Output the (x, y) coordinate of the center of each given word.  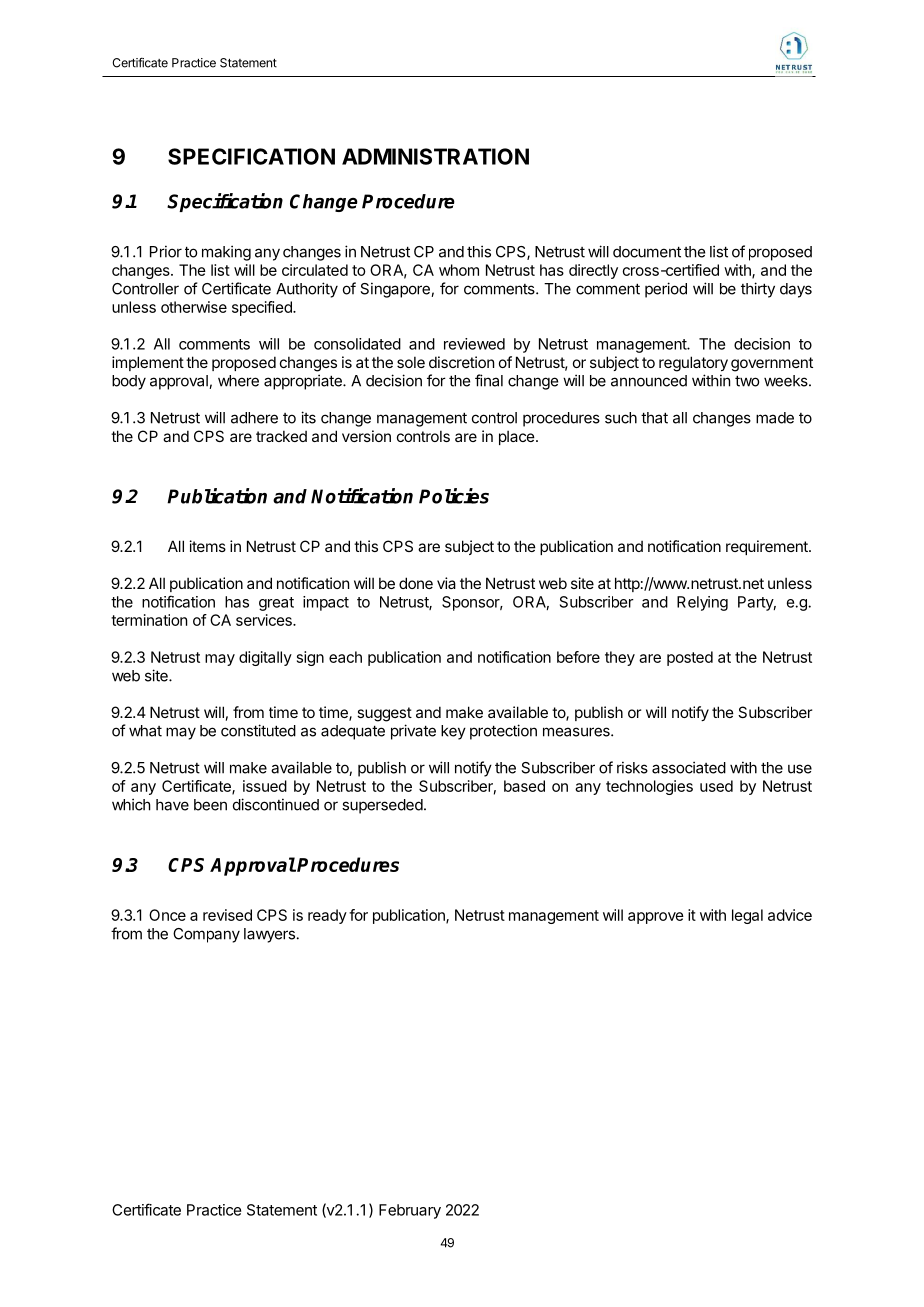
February (410, 1211)
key (453, 732)
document (647, 252)
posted (690, 658)
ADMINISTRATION (435, 156)
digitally (265, 658)
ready (327, 916)
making (226, 253)
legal (747, 916)
